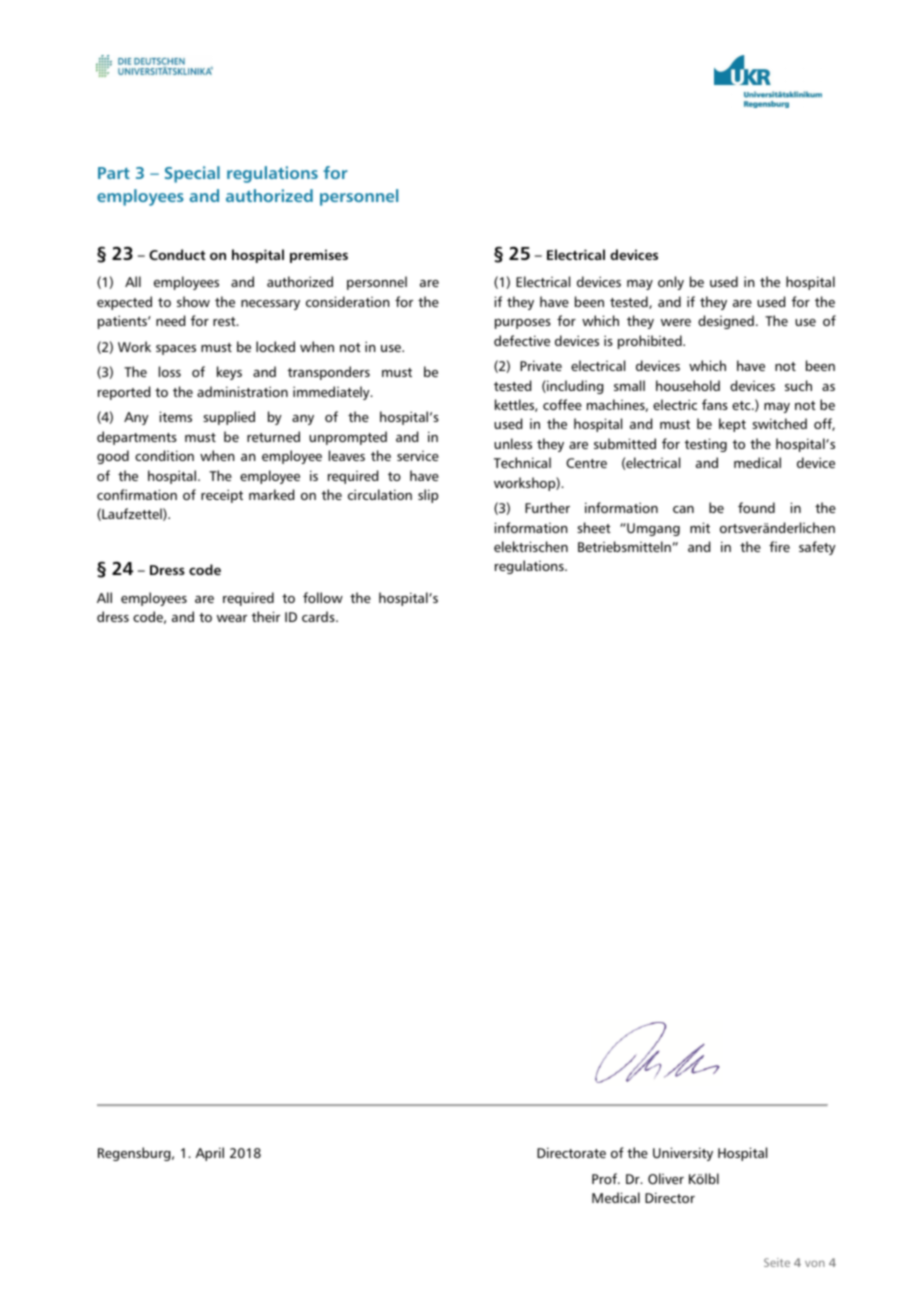 This screenshot has height=1308, width=924. I want to click on April, so click(209, 1154).
